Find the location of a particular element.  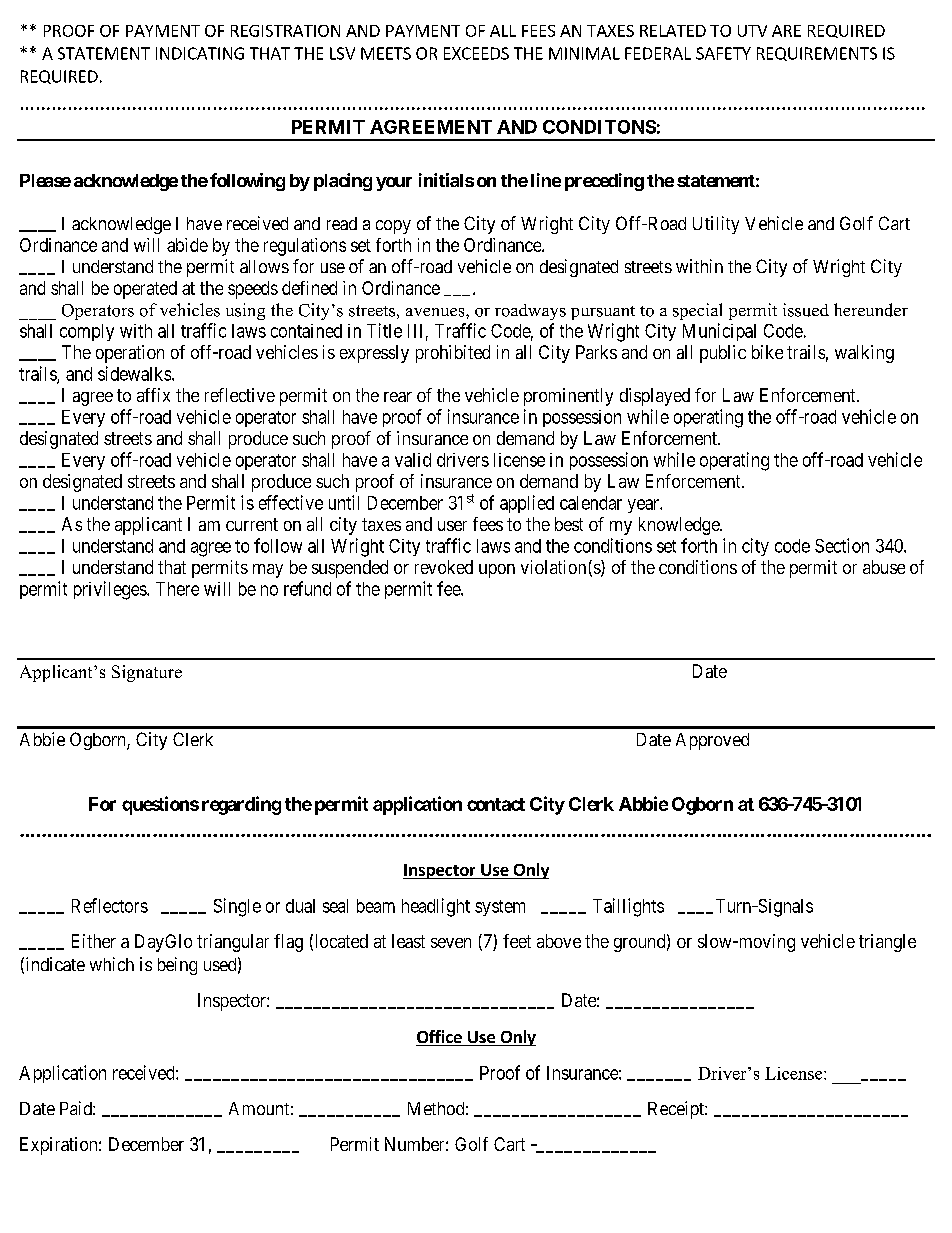

being is located at coordinates (177, 966).
